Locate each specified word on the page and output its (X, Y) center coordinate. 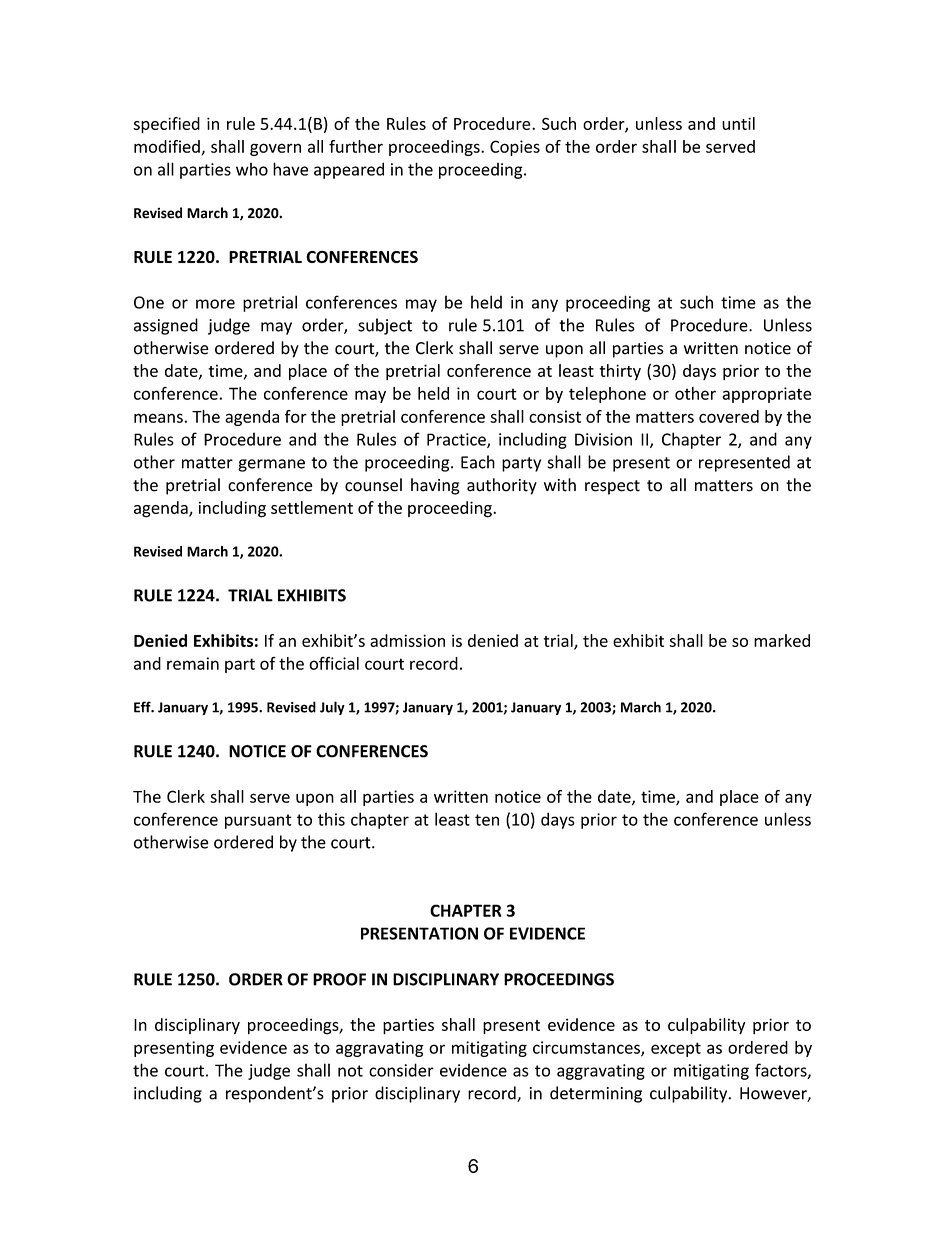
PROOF (339, 979)
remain (193, 663)
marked (782, 640)
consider (401, 1070)
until (738, 123)
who (252, 169)
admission (407, 640)
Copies (515, 148)
